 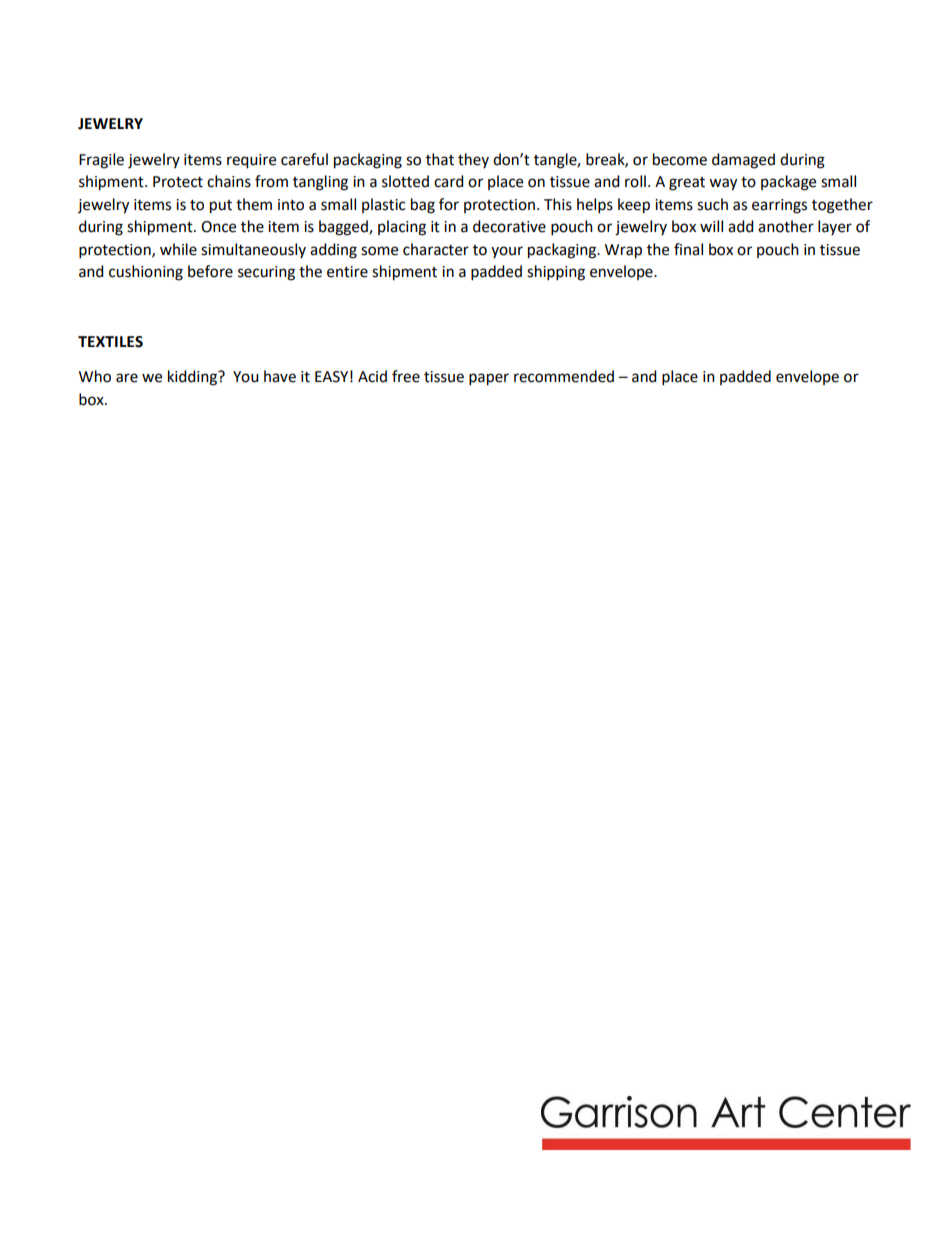 I want to click on damaged, so click(x=743, y=161).
